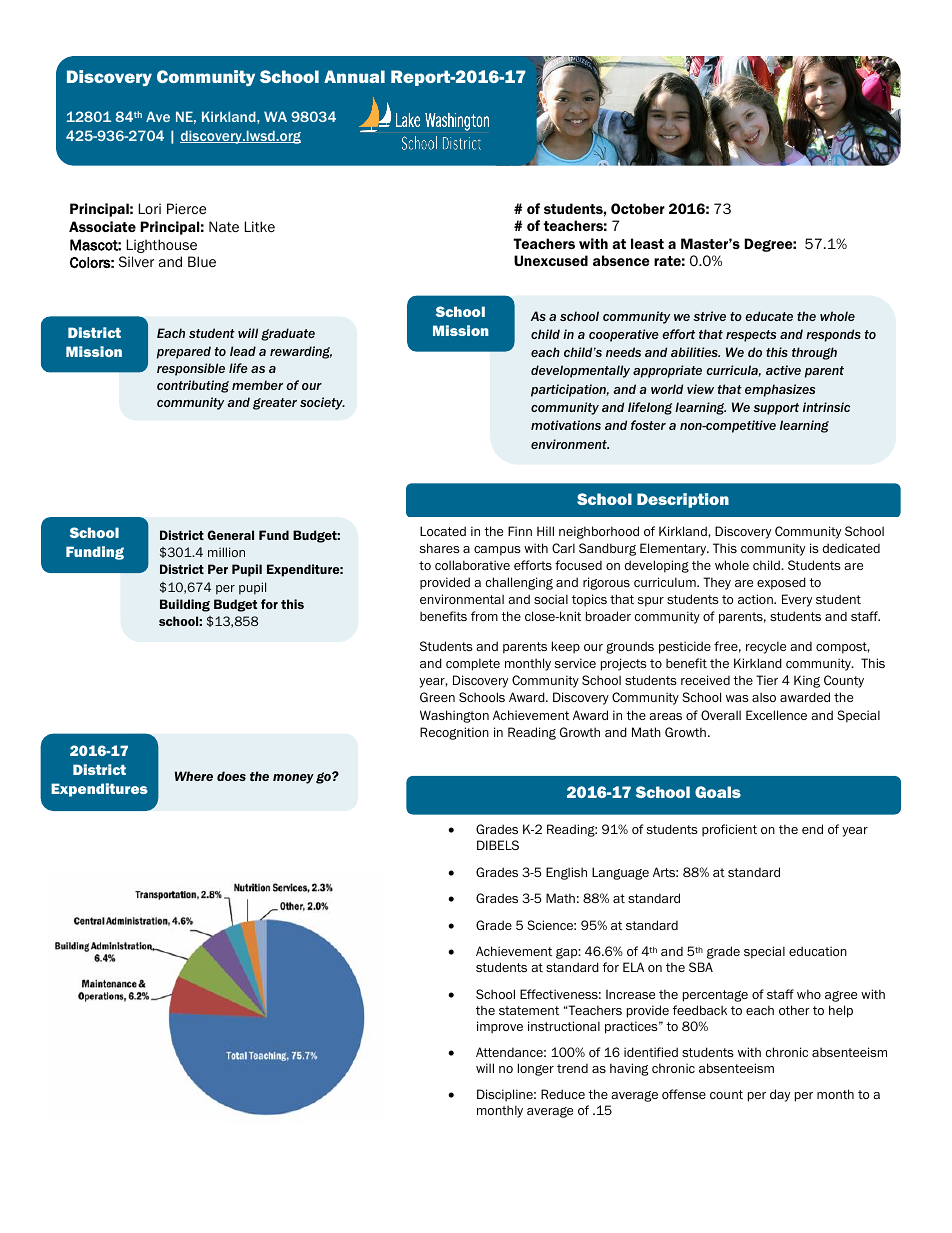  What do you see at coordinates (472, 565) in the document?
I see `collaborative` at bounding box center [472, 565].
